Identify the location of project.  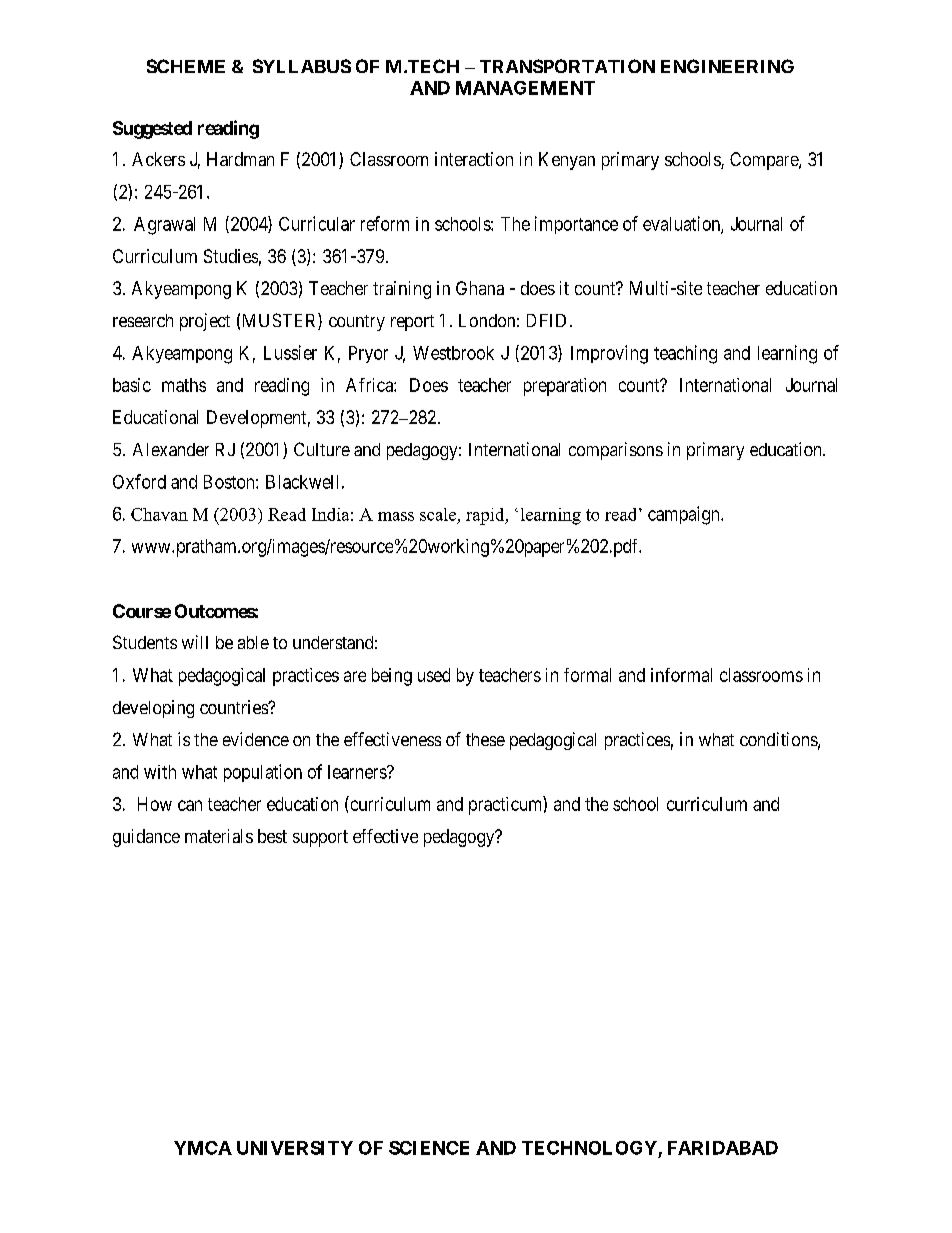
(205, 322).
